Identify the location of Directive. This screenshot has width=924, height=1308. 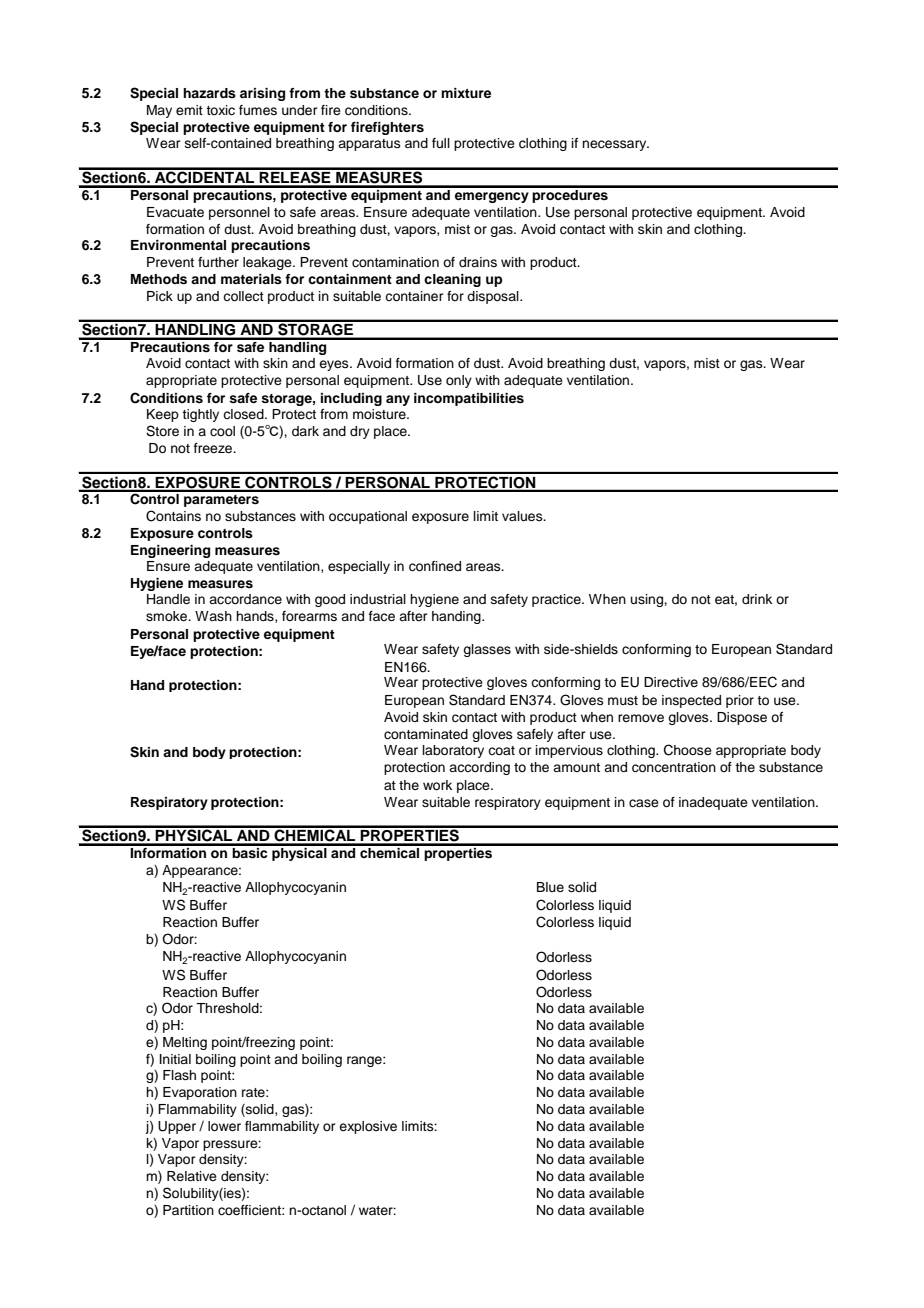
(671, 682).
